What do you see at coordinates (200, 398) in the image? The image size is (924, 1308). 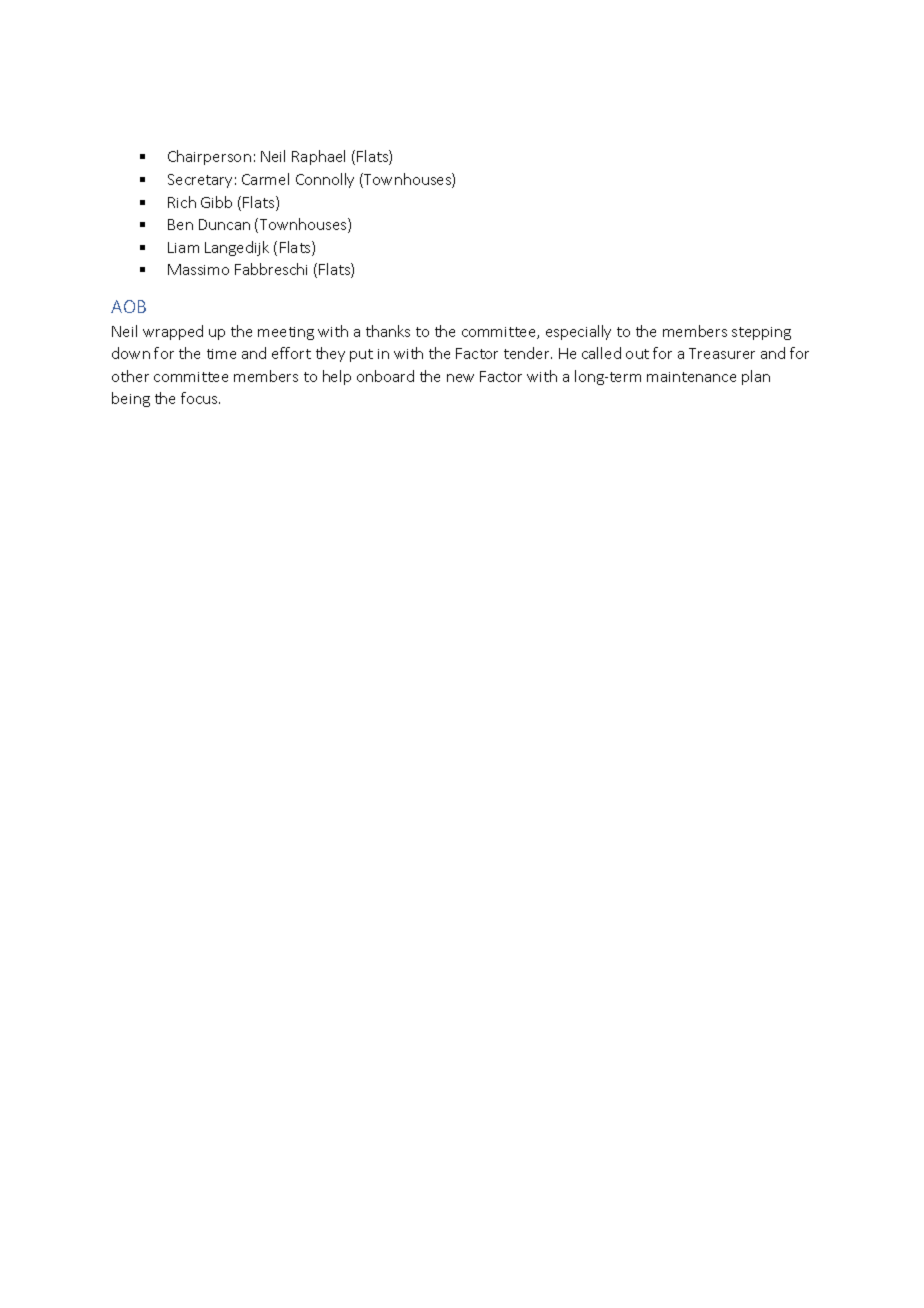 I see `focus` at bounding box center [200, 398].
